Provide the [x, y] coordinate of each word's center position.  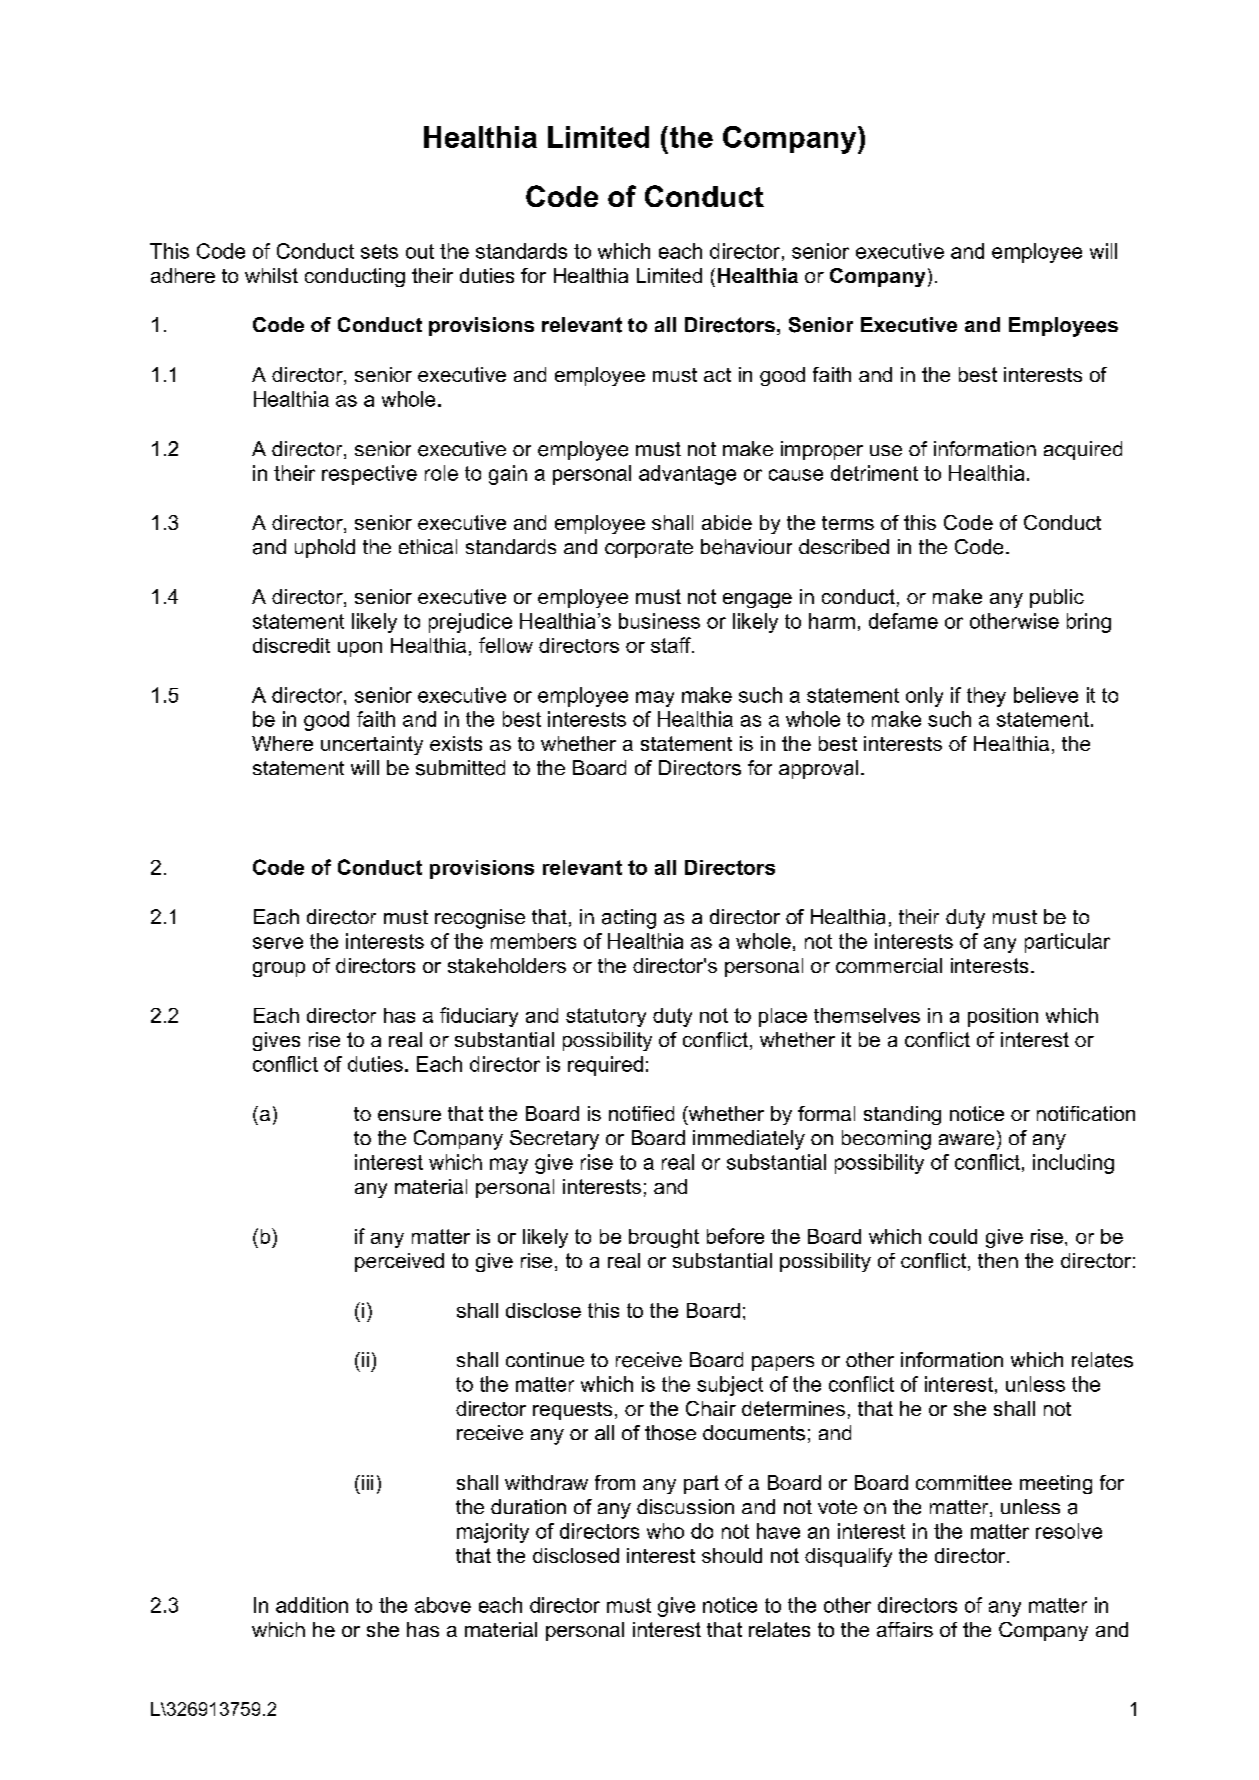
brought [664, 1238]
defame [903, 621]
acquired [1083, 450]
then [998, 1260]
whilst [271, 275]
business [659, 621]
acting [629, 919]
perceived [399, 1262]
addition [312, 1605]
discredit [291, 645]
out [420, 251]
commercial [889, 965]
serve [278, 943]
